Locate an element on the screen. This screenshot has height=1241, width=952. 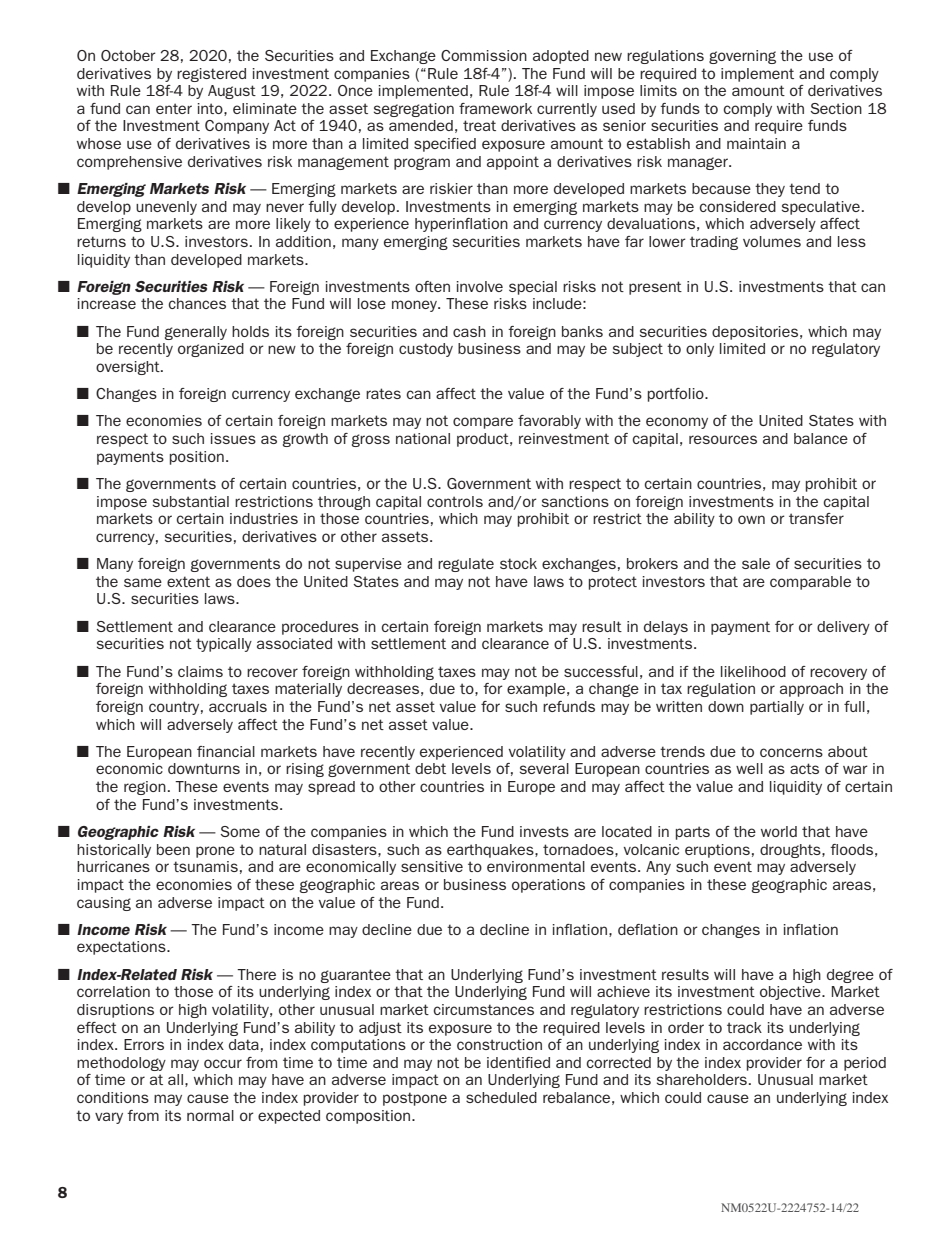
financial is located at coordinates (226, 751).
